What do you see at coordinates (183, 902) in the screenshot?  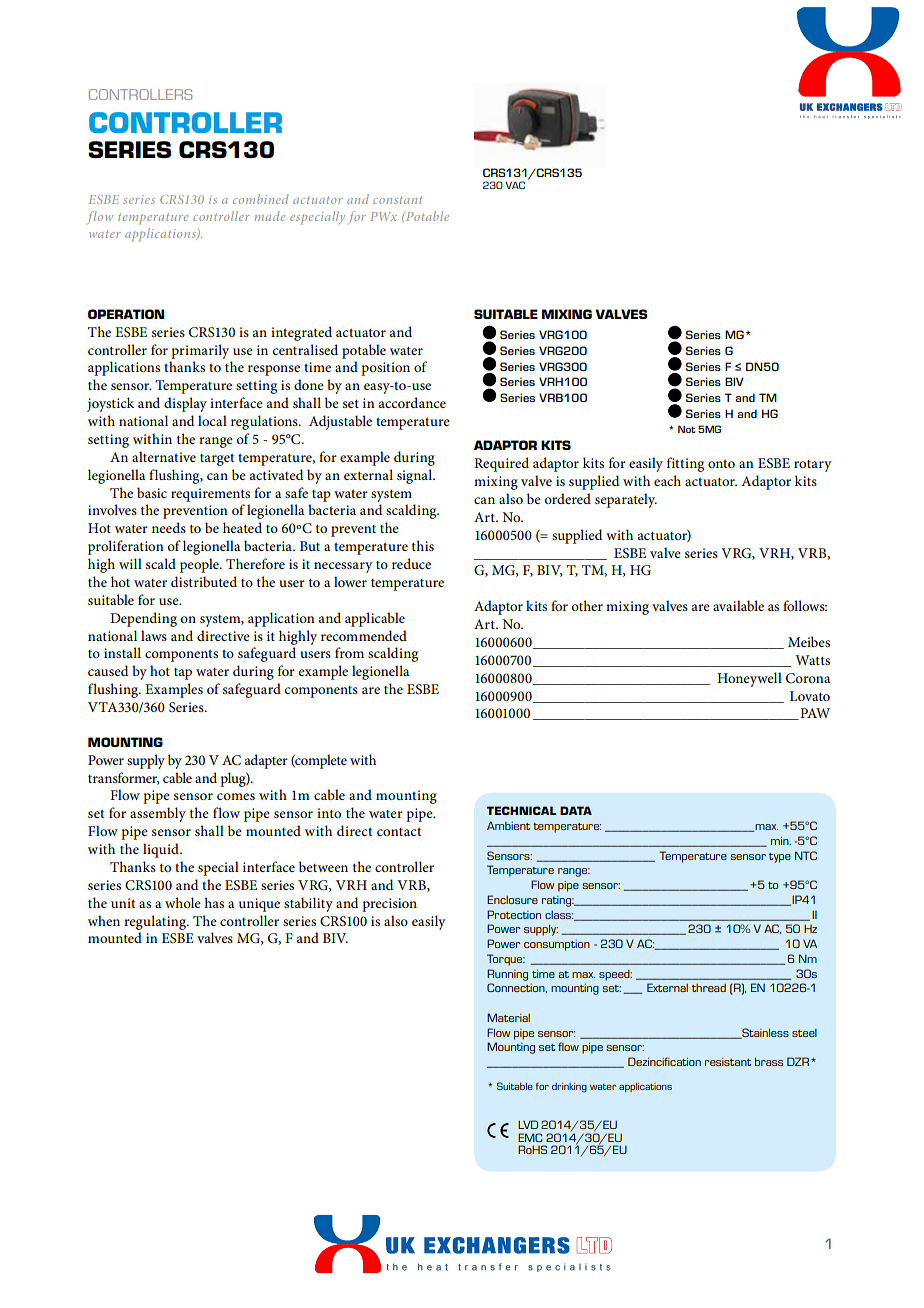 I see `whole` at bounding box center [183, 902].
